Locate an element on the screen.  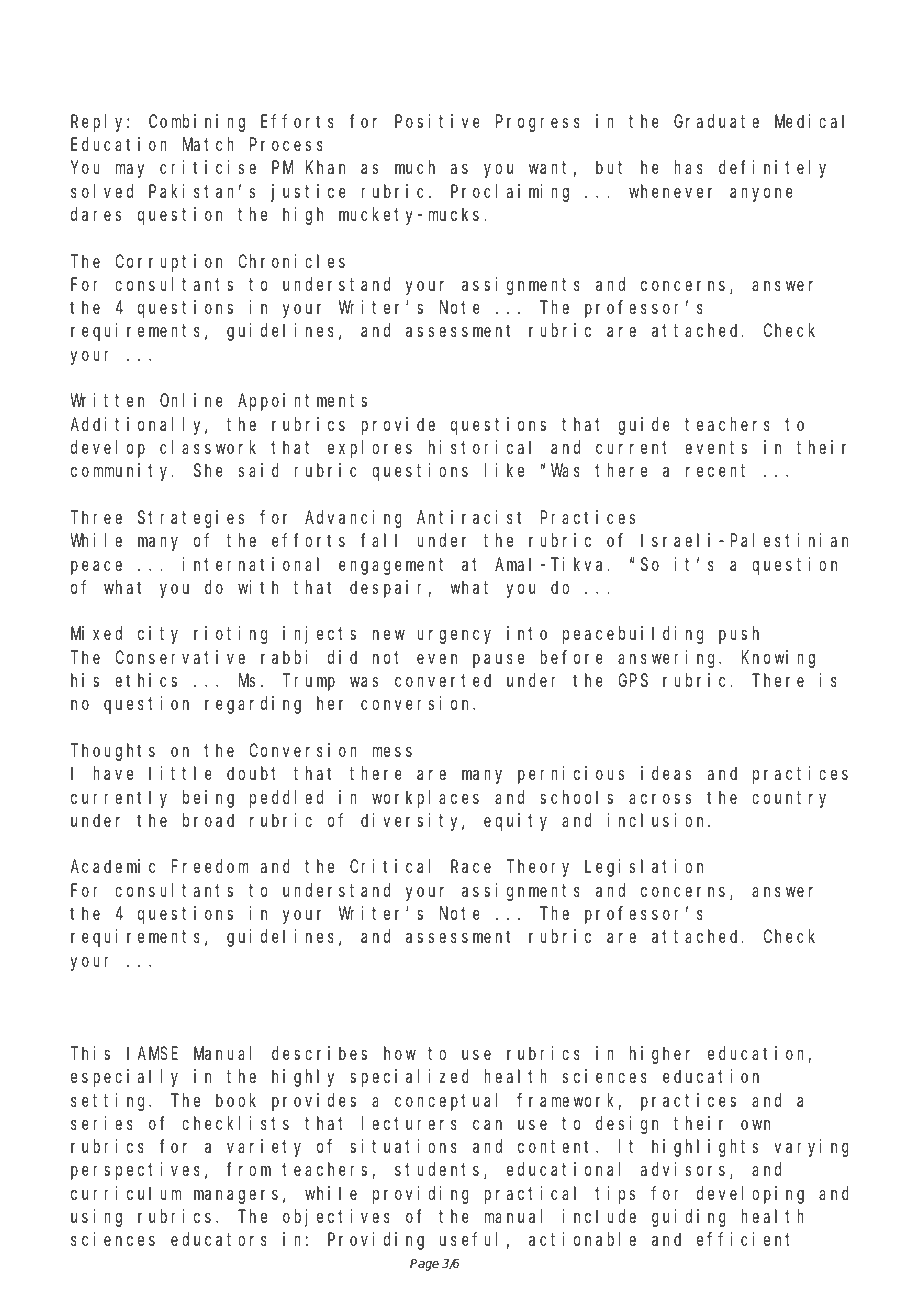
Online is located at coordinates (191, 400).
